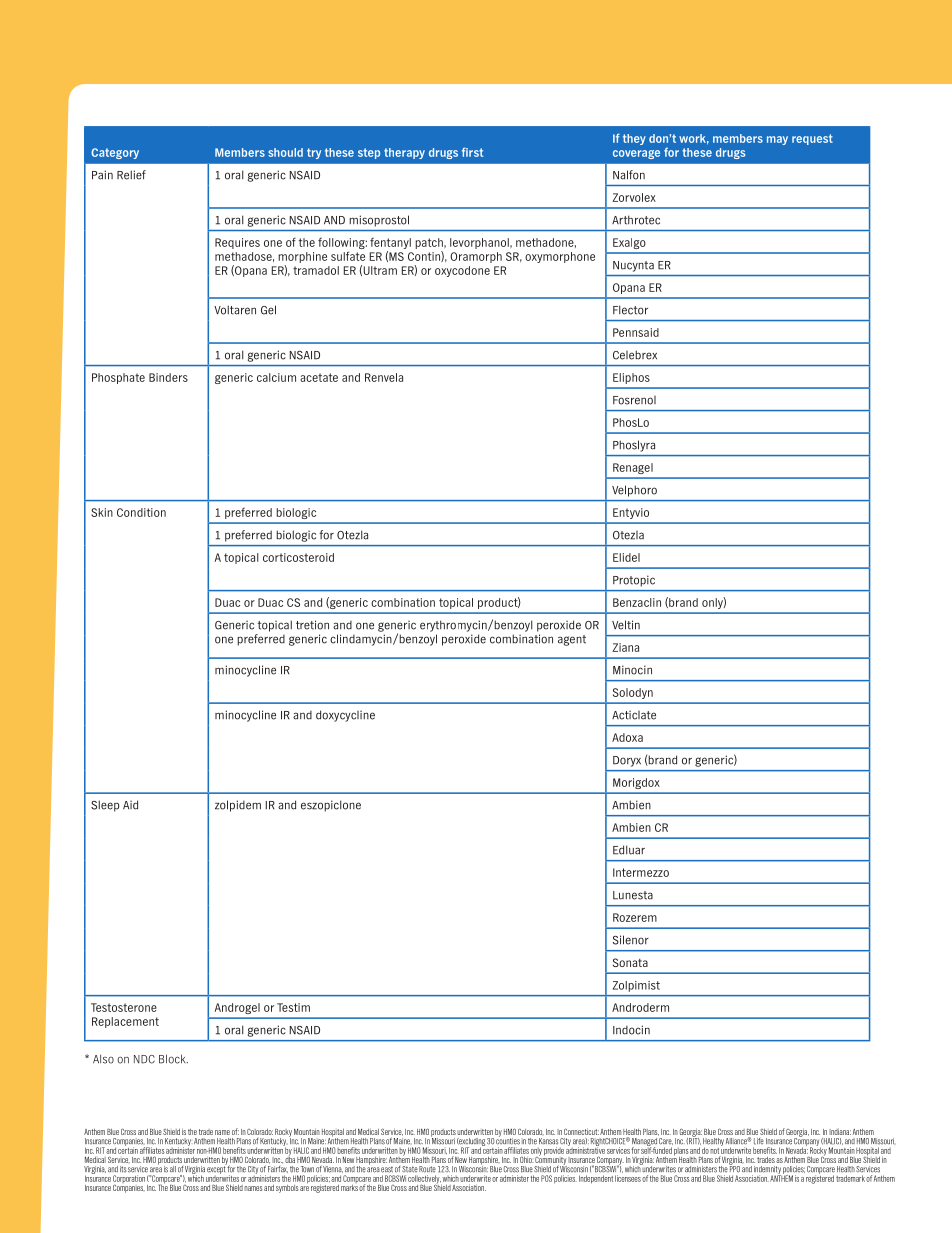  What do you see at coordinates (345, 716) in the image?
I see `doxycycline` at bounding box center [345, 716].
